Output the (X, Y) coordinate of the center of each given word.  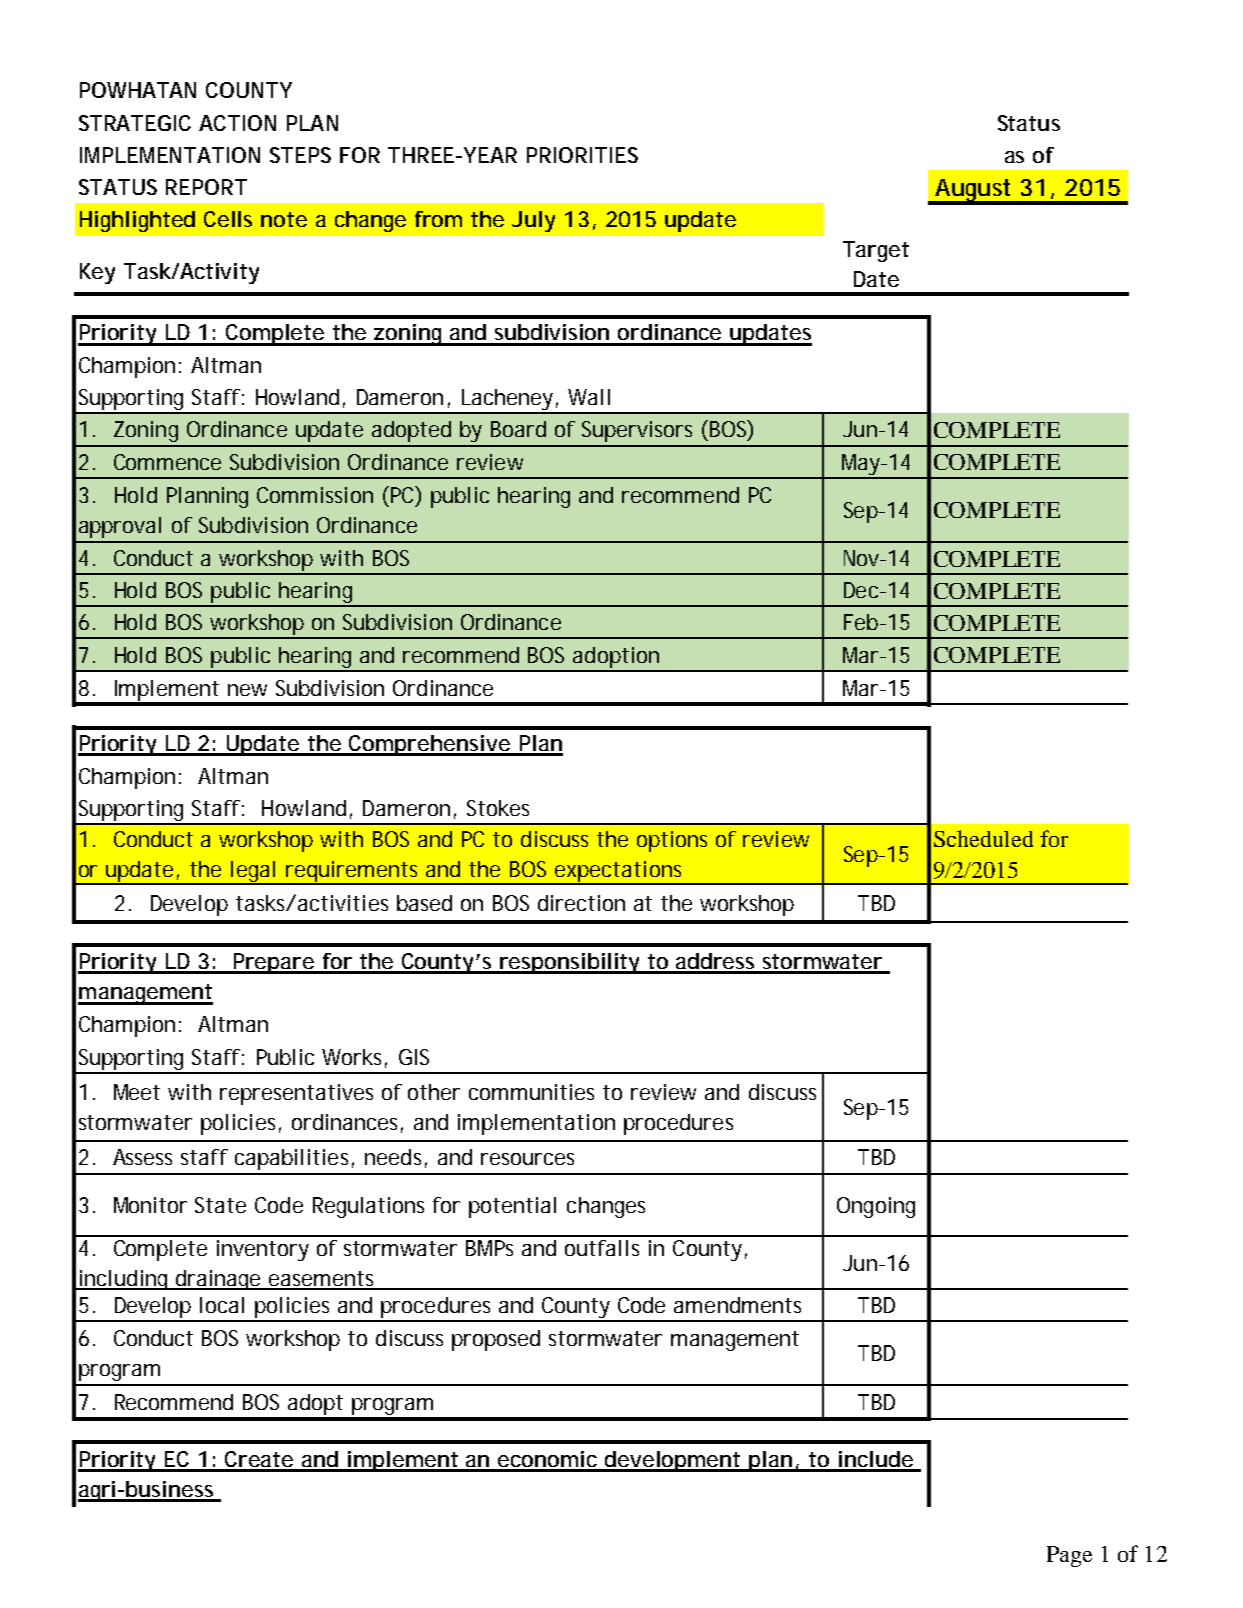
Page (1069, 1556)
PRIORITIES (582, 155)
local (222, 1305)
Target (876, 251)
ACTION (237, 123)
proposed (496, 1340)
